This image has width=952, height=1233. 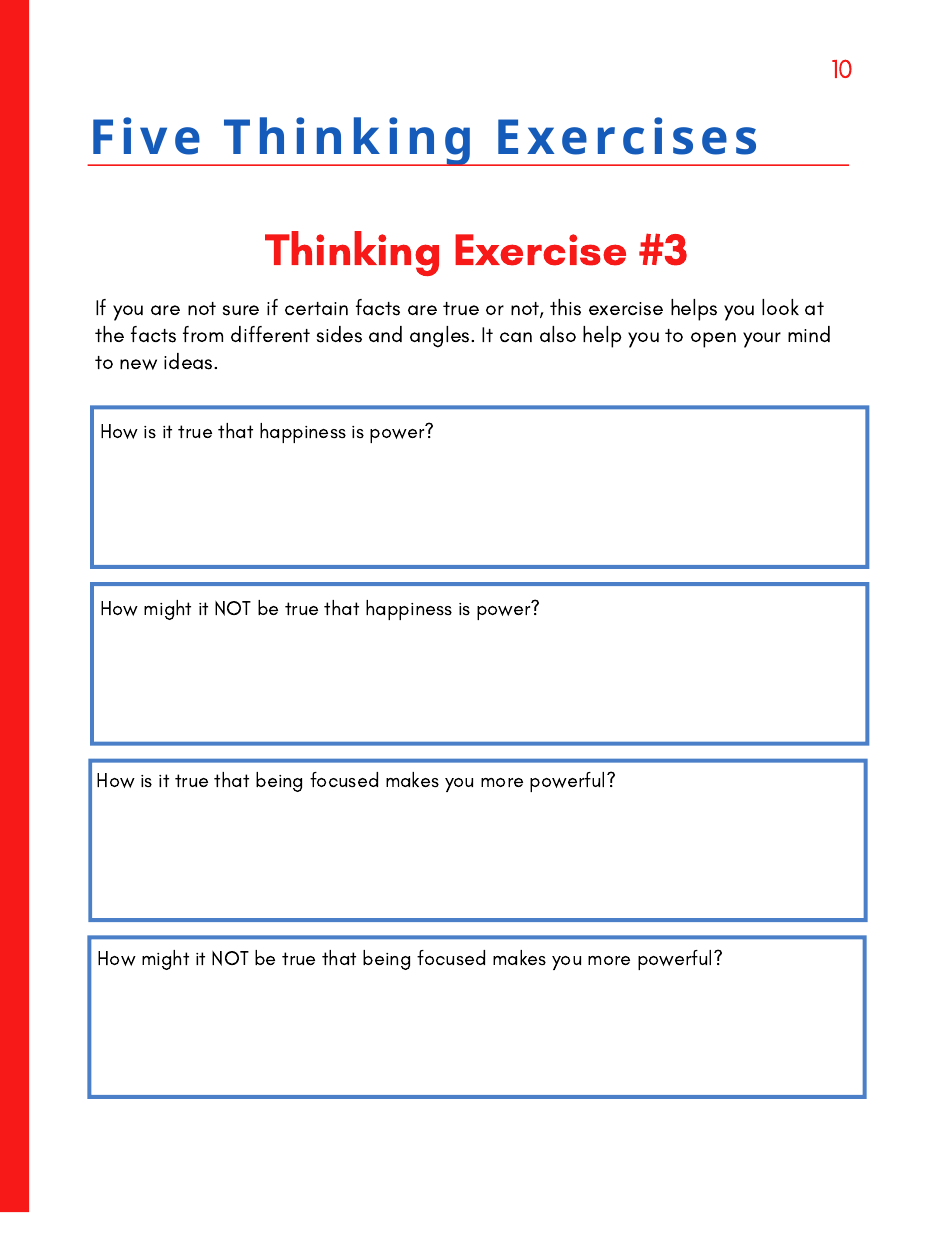 I want to click on certain, so click(x=316, y=308).
